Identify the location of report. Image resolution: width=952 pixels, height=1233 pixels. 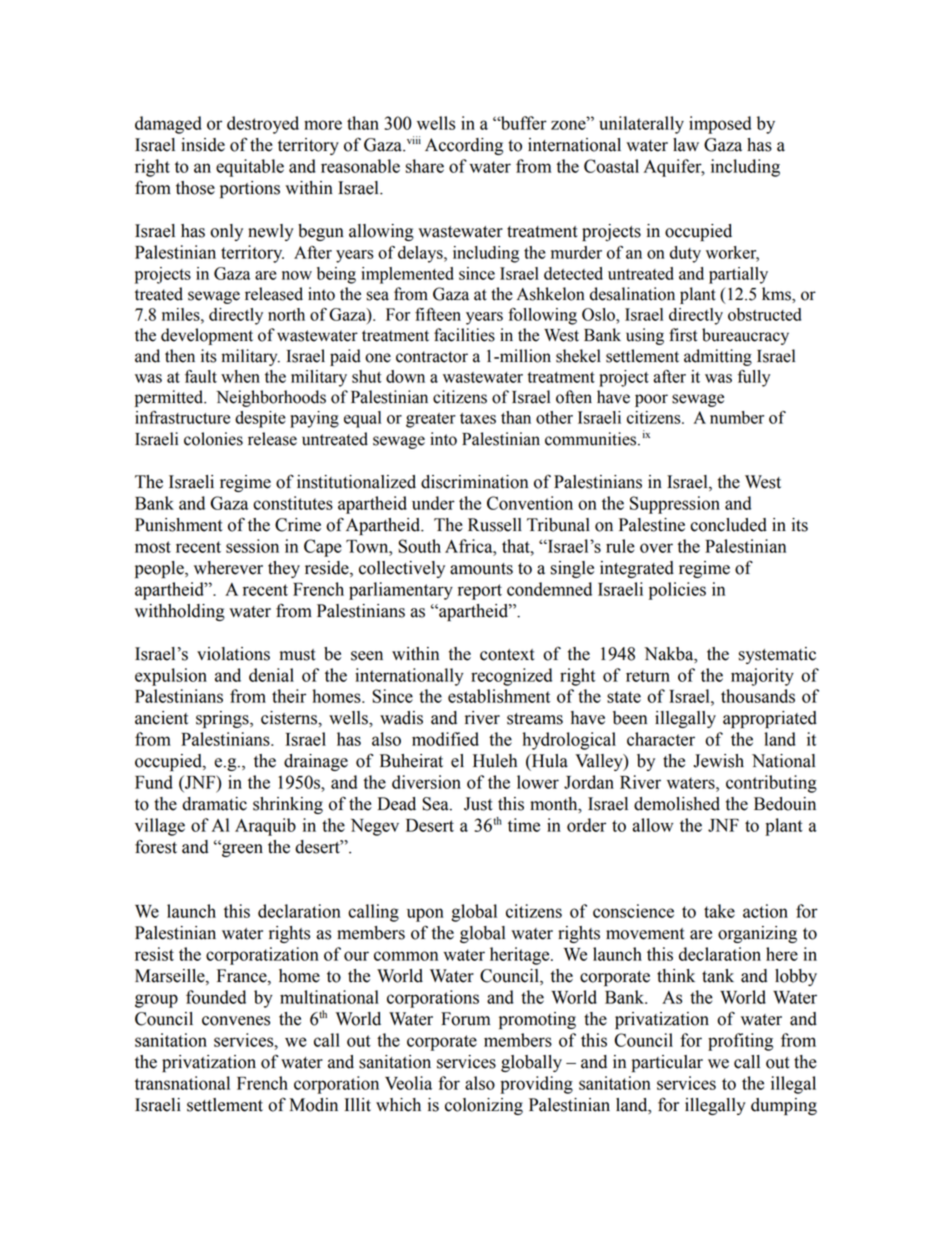
(480, 592).
